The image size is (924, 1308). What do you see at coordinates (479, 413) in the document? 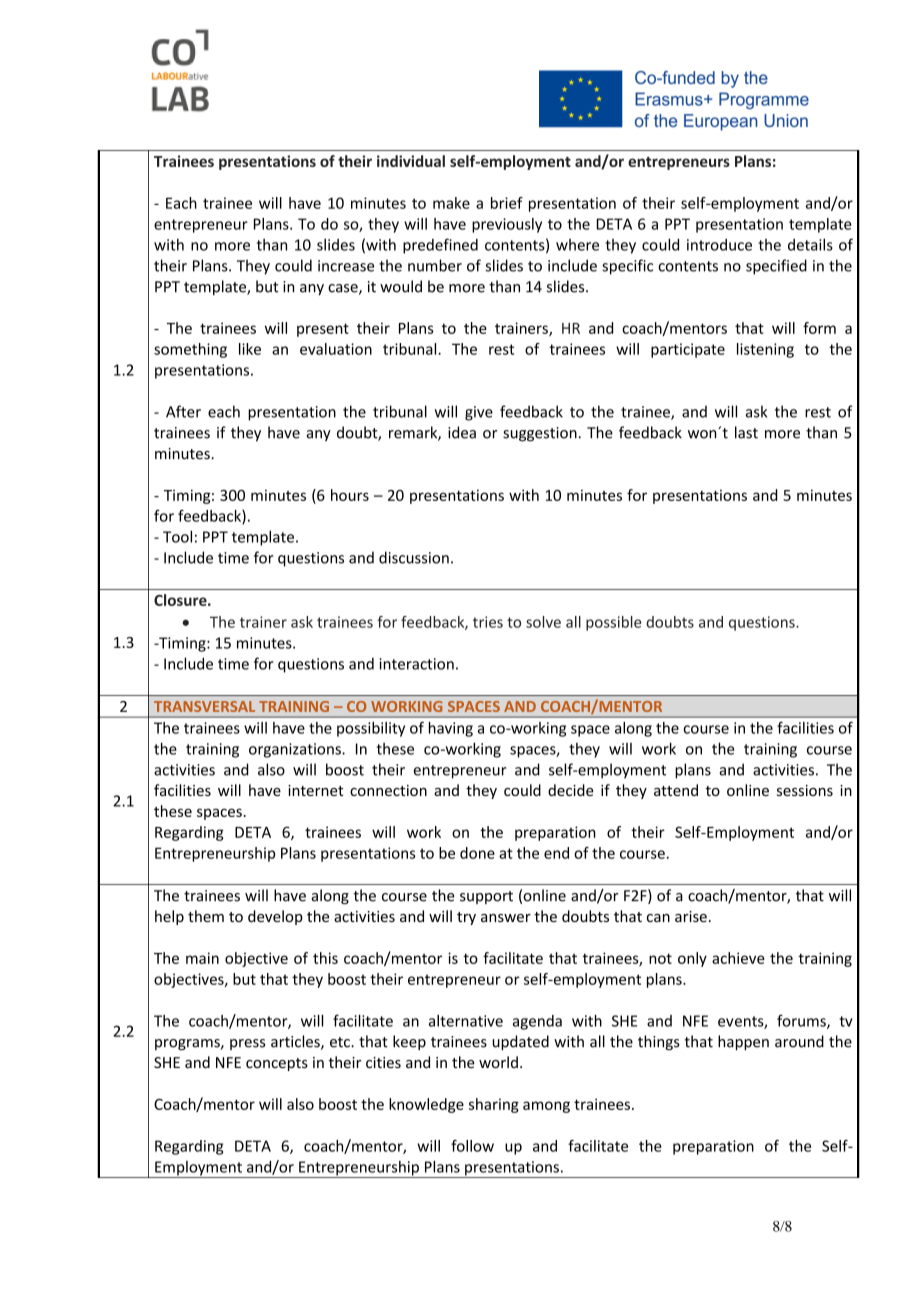
I see `give` at bounding box center [479, 413].
